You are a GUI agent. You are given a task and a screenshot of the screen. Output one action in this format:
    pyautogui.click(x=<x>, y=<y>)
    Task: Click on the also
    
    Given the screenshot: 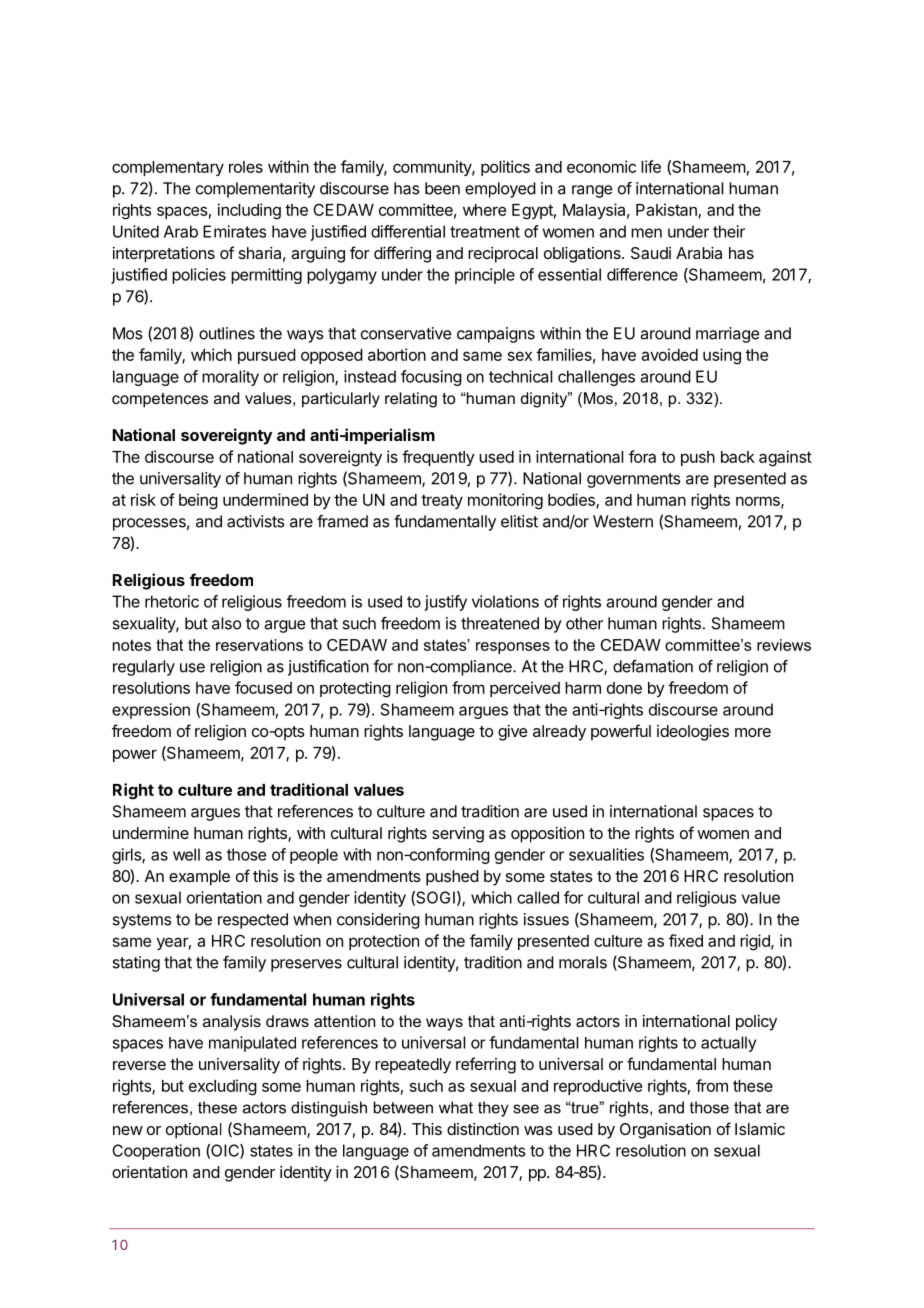 What is the action you would take?
    pyautogui.click(x=226, y=623)
